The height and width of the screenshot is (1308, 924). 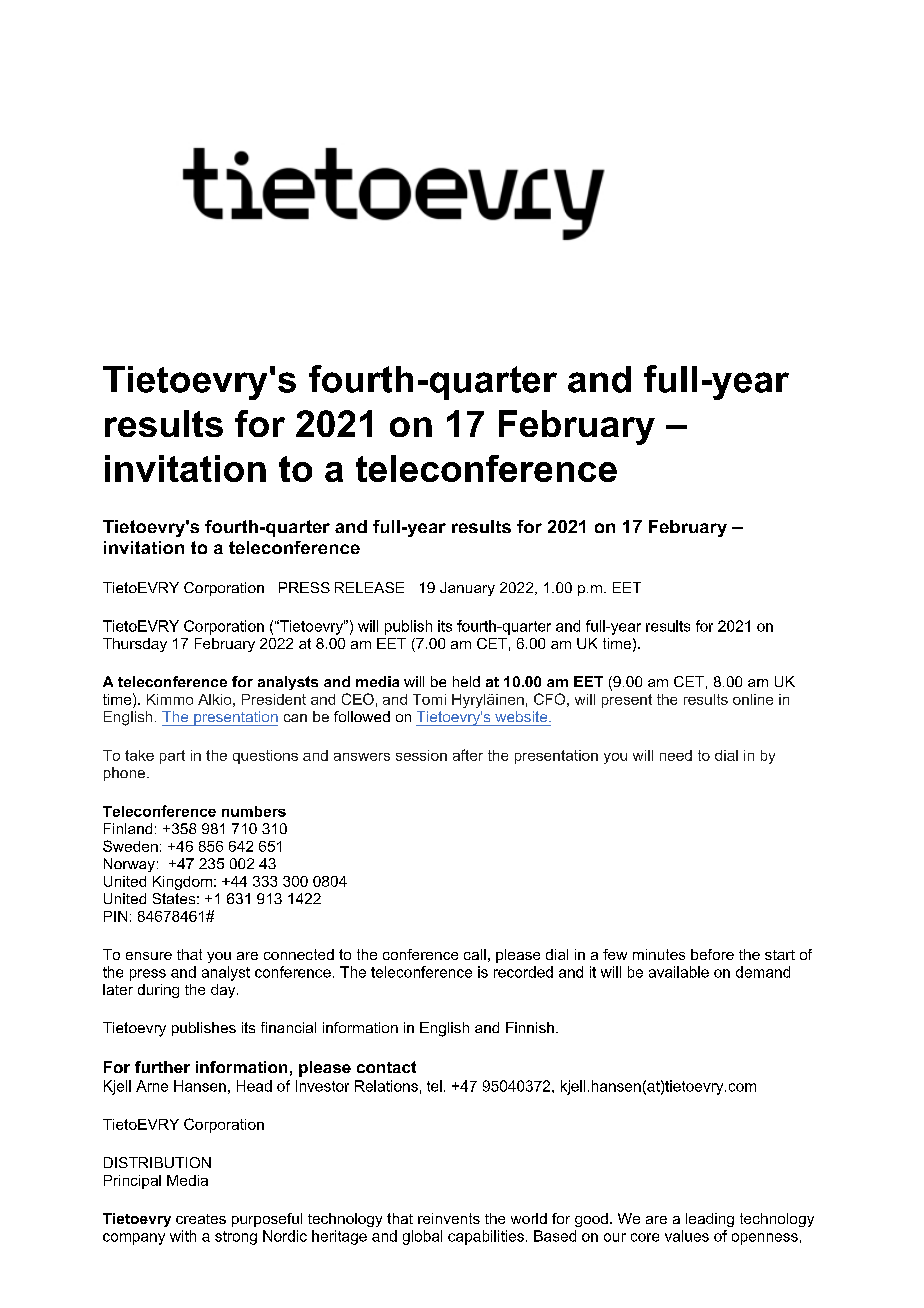 What do you see at coordinates (710, 1220) in the screenshot?
I see `leading` at bounding box center [710, 1220].
